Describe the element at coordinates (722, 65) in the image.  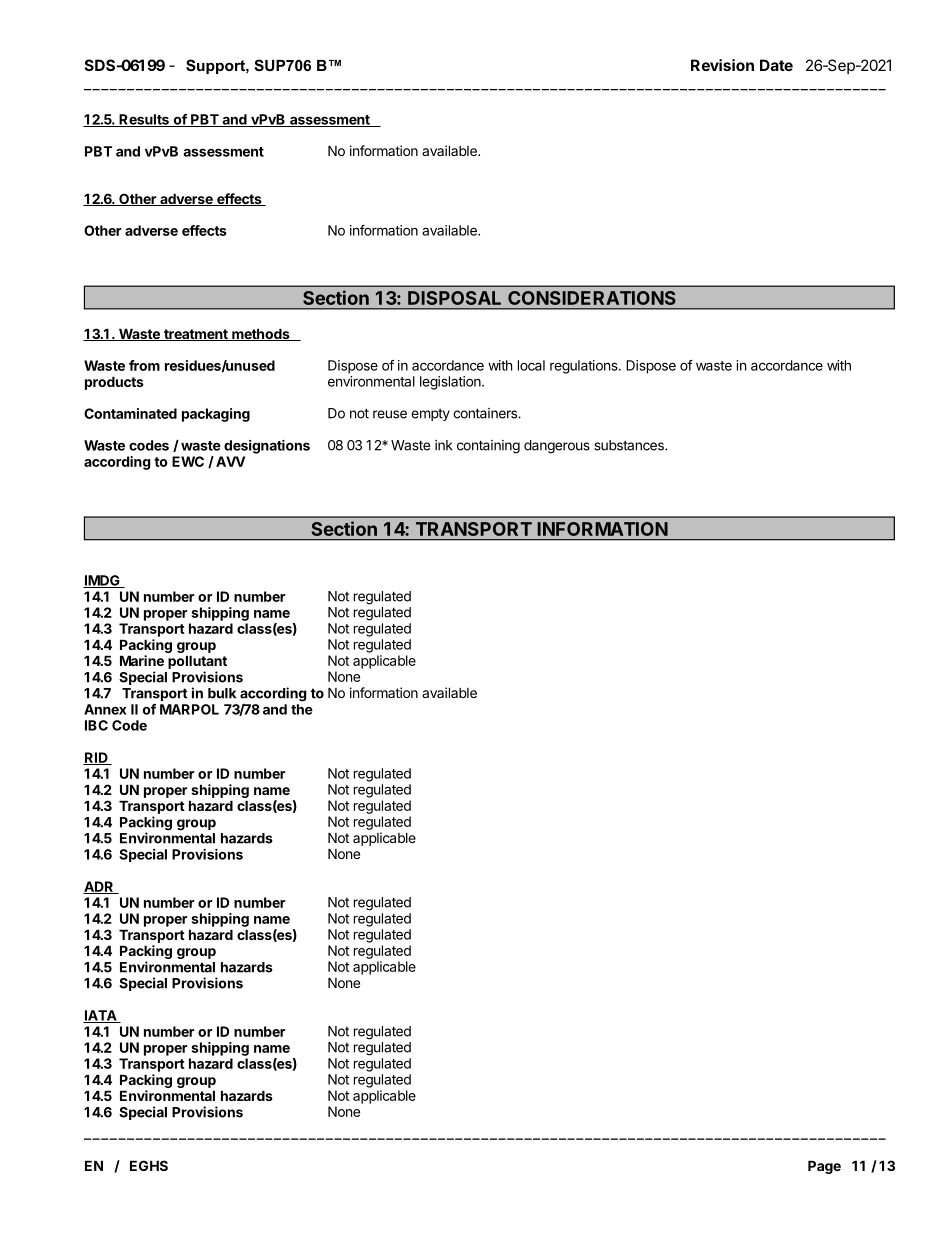
I see `Revision` at that location.
